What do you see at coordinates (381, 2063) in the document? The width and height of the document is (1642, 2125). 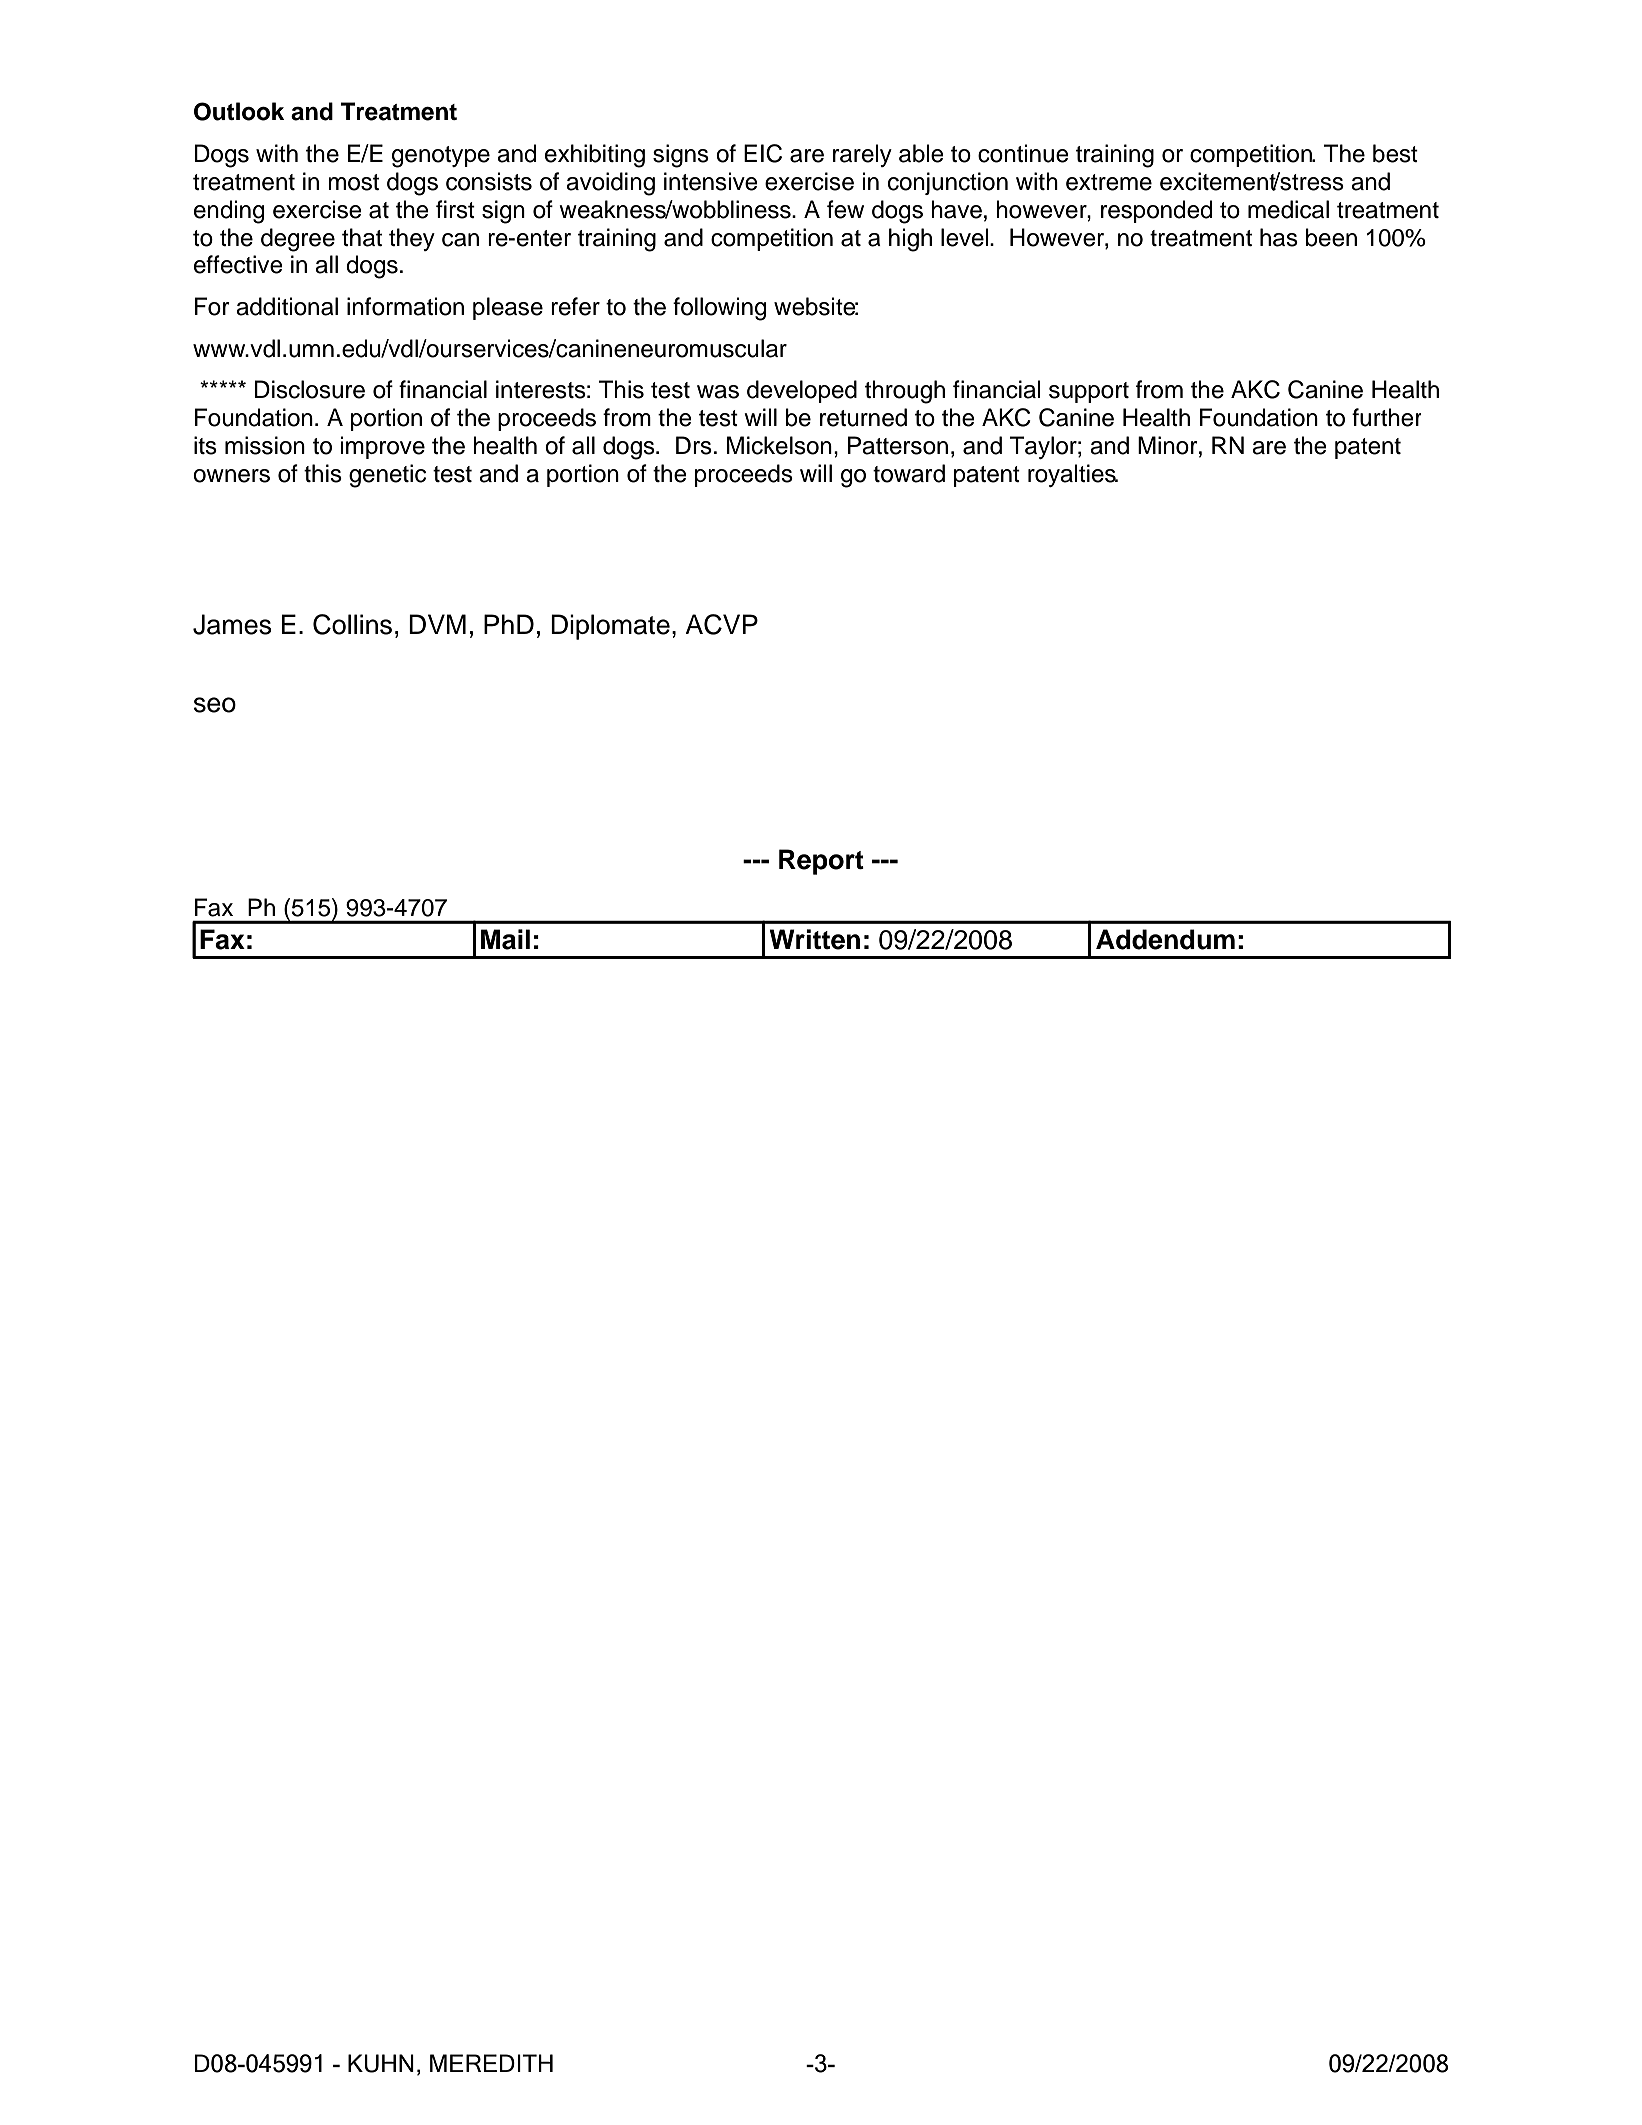 I see `KUHN` at bounding box center [381, 2063].
